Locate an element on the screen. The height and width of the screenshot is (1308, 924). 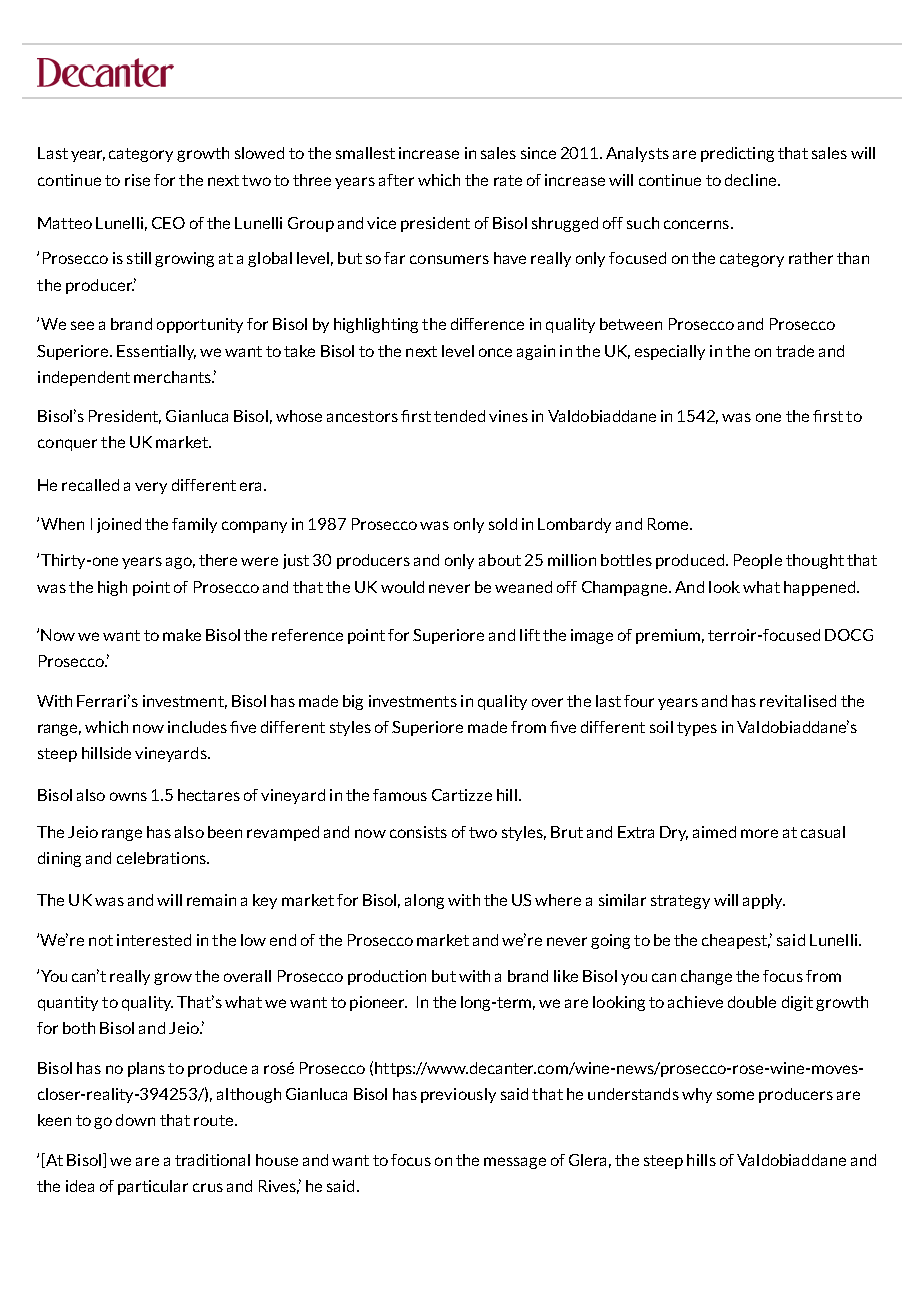
particular is located at coordinates (153, 1187).
